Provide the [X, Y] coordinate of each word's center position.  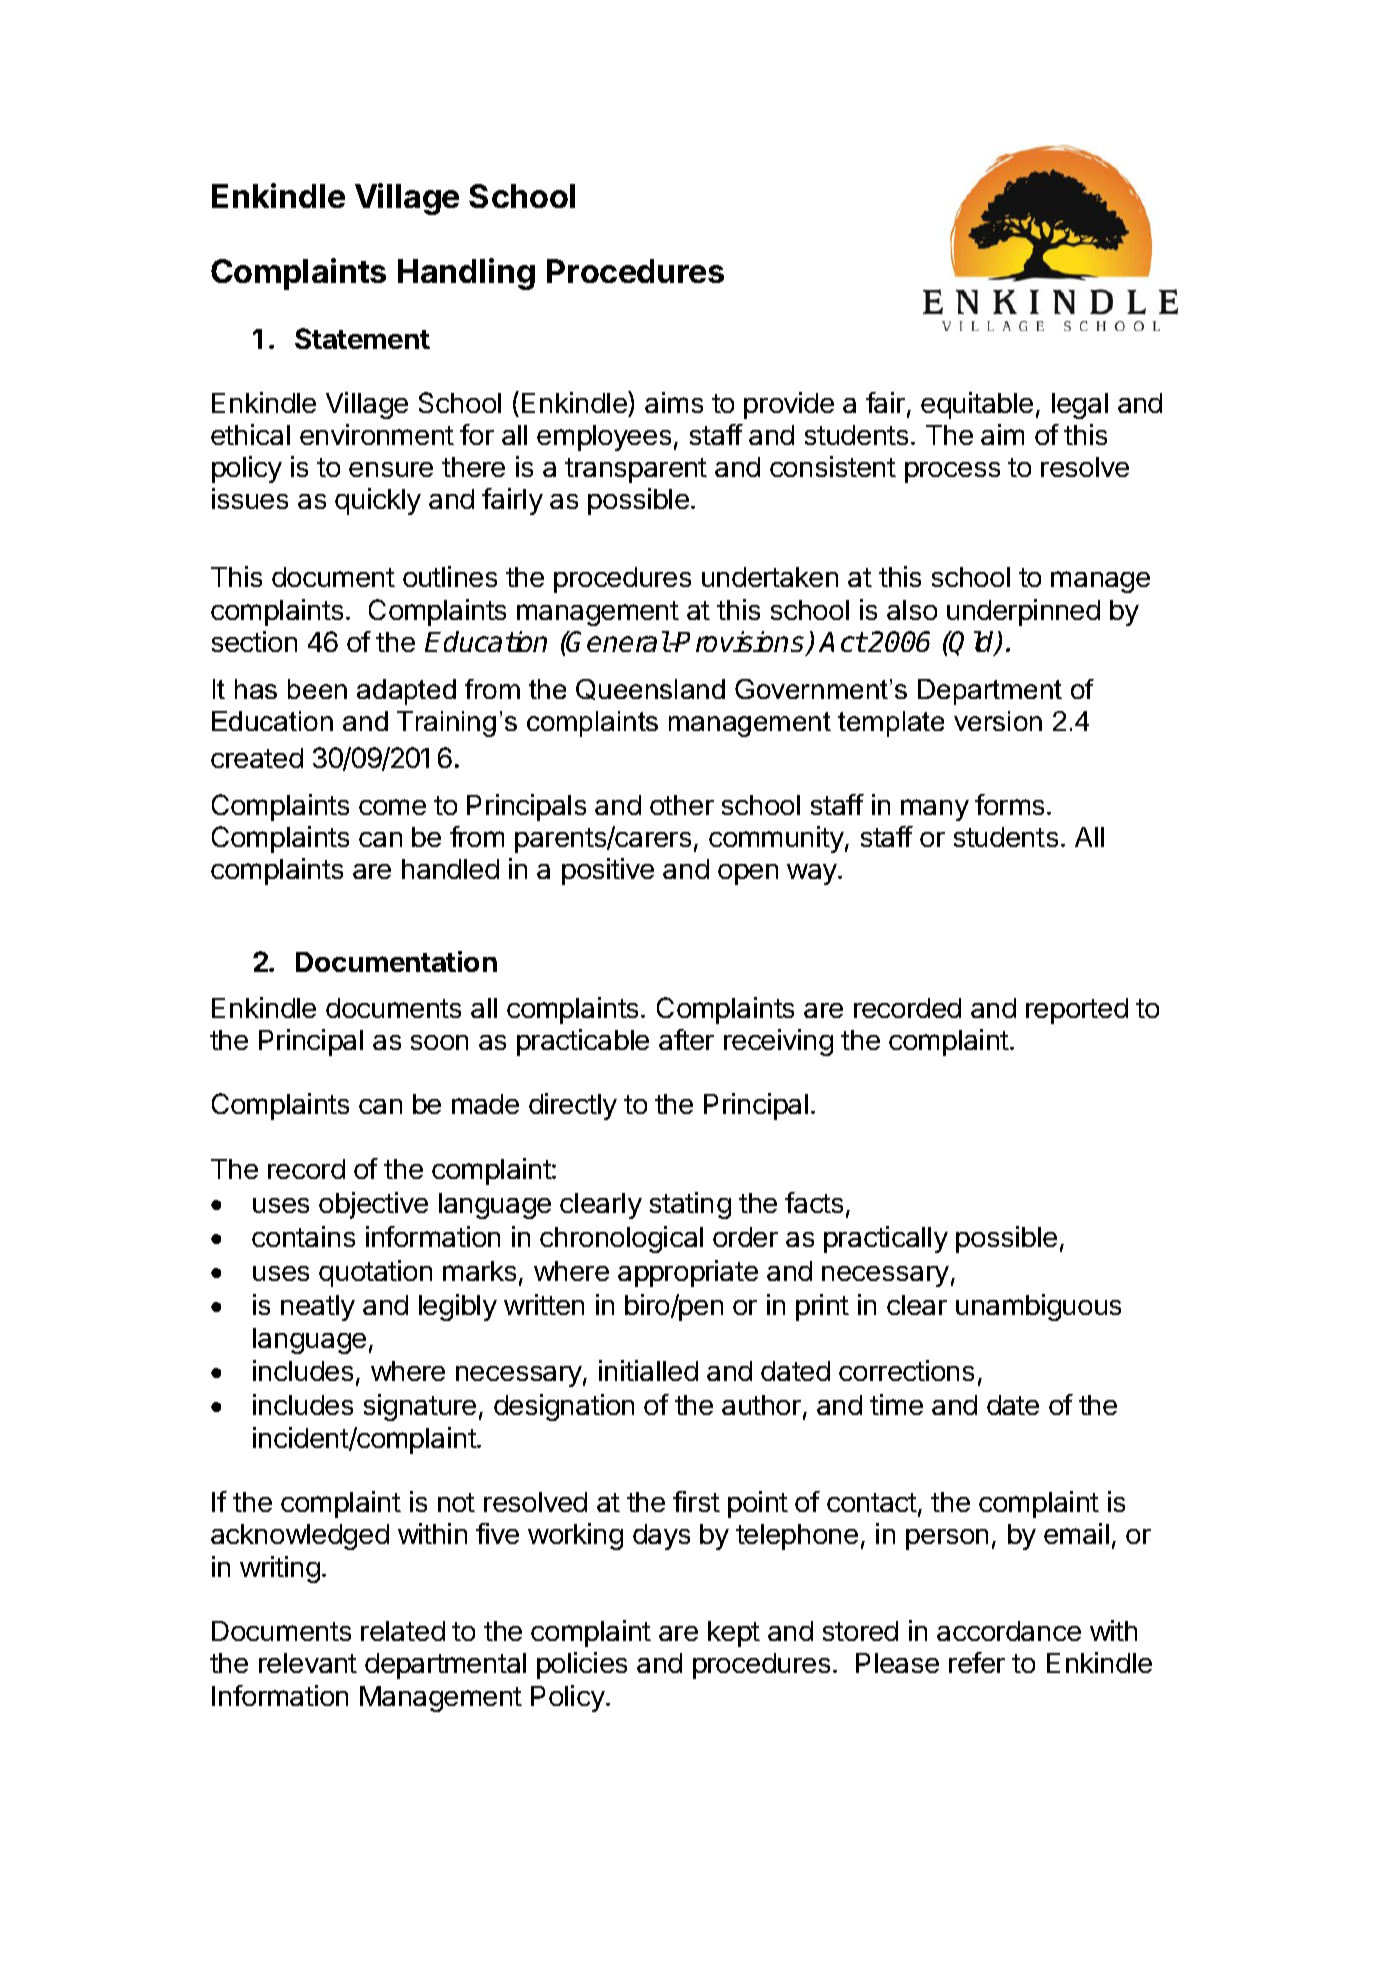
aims [674, 402]
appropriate [688, 1273]
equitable [977, 405]
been [317, 689]
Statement [362, 338]
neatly [318, 1308]
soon [439, 1042]
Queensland [650, 689]
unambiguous [1038, 1307]
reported [1077, 1011]
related [403, 1631]
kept [734, 1634]
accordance [1009, 1631]
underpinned [1023, 612]
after [686, 1039]
